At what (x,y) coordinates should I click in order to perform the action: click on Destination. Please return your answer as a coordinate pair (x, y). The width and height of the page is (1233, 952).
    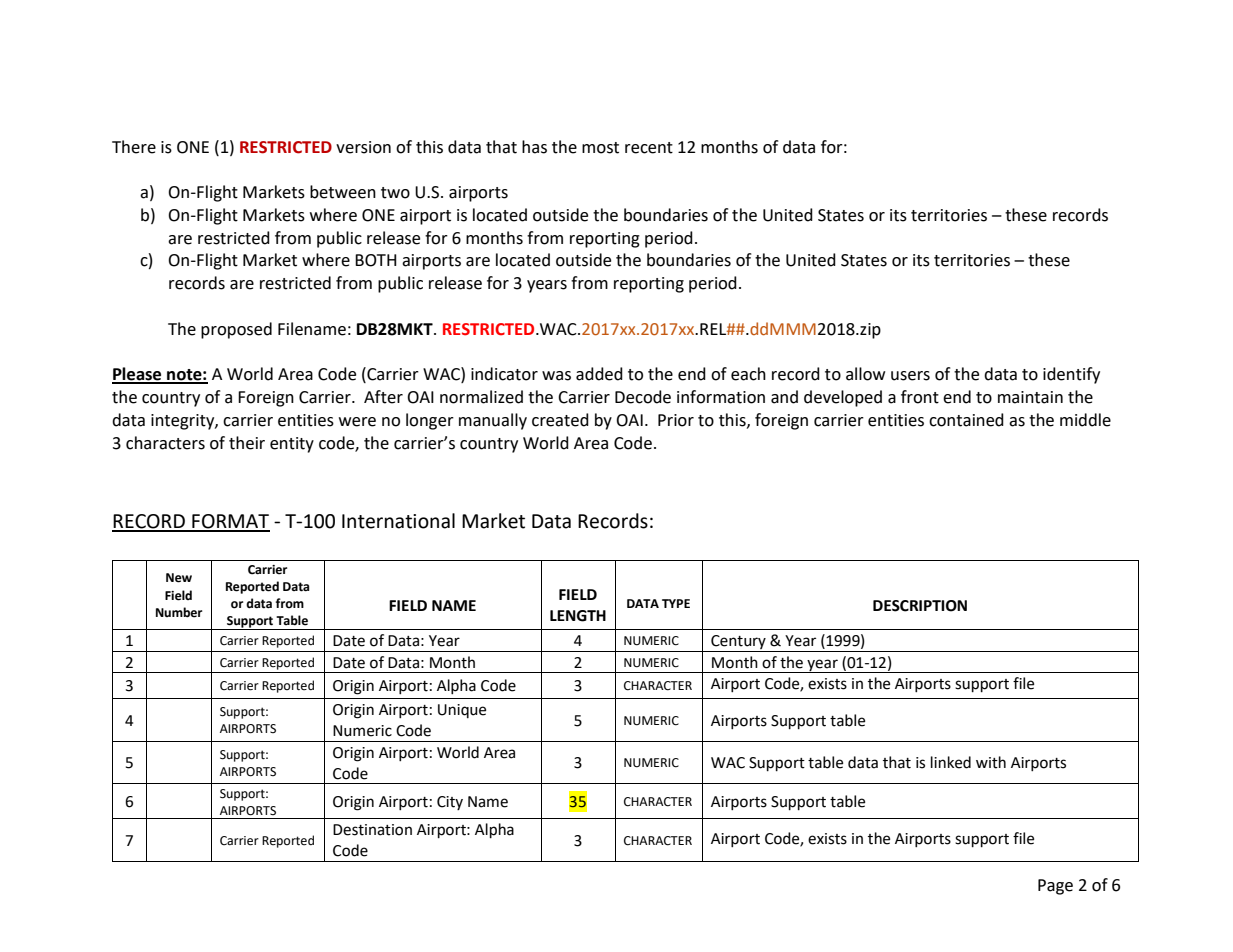
    Looking at the image, I should click on (372, 830).
